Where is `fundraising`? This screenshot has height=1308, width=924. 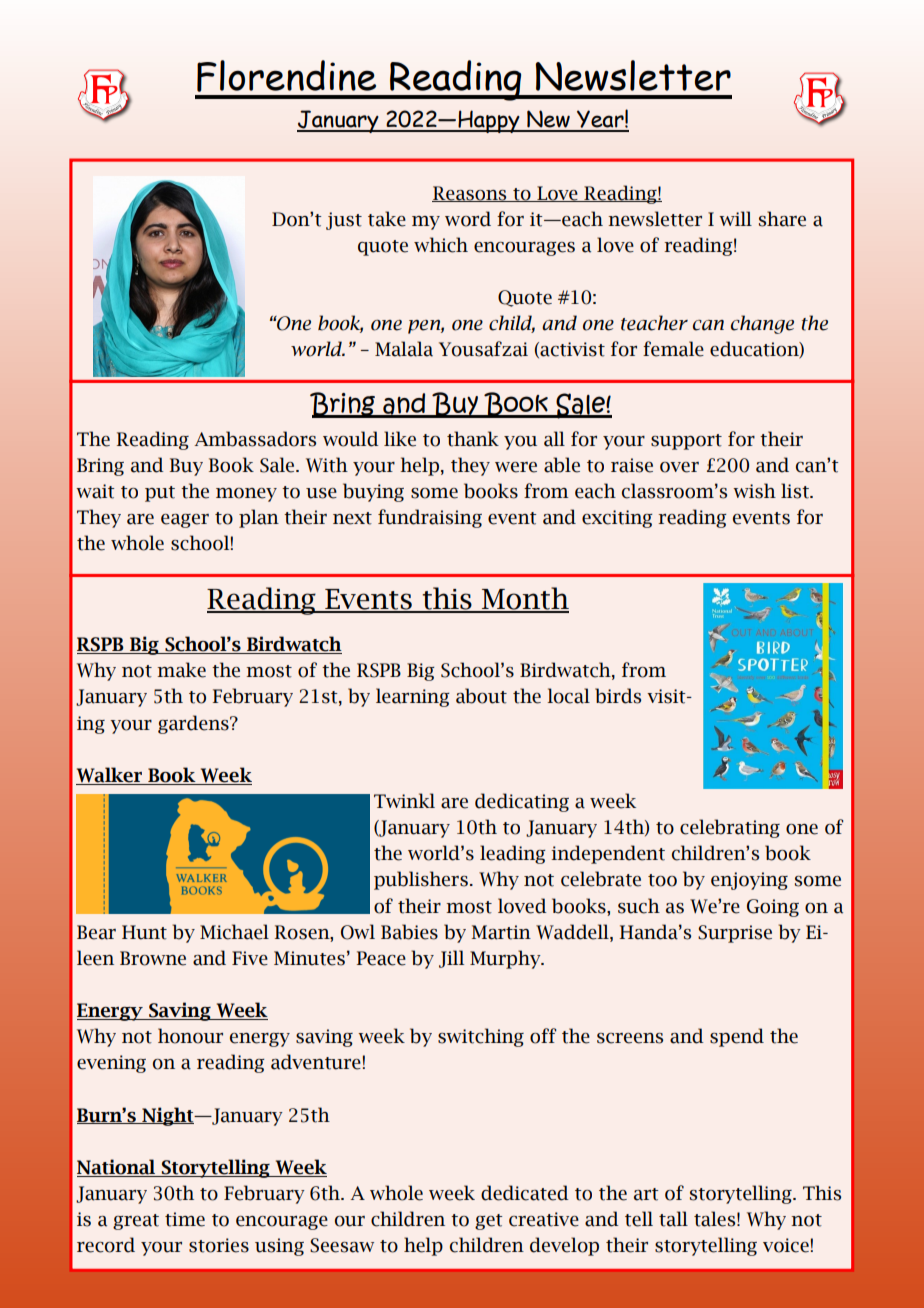
fundraising is located at coordinates (430, 518).
